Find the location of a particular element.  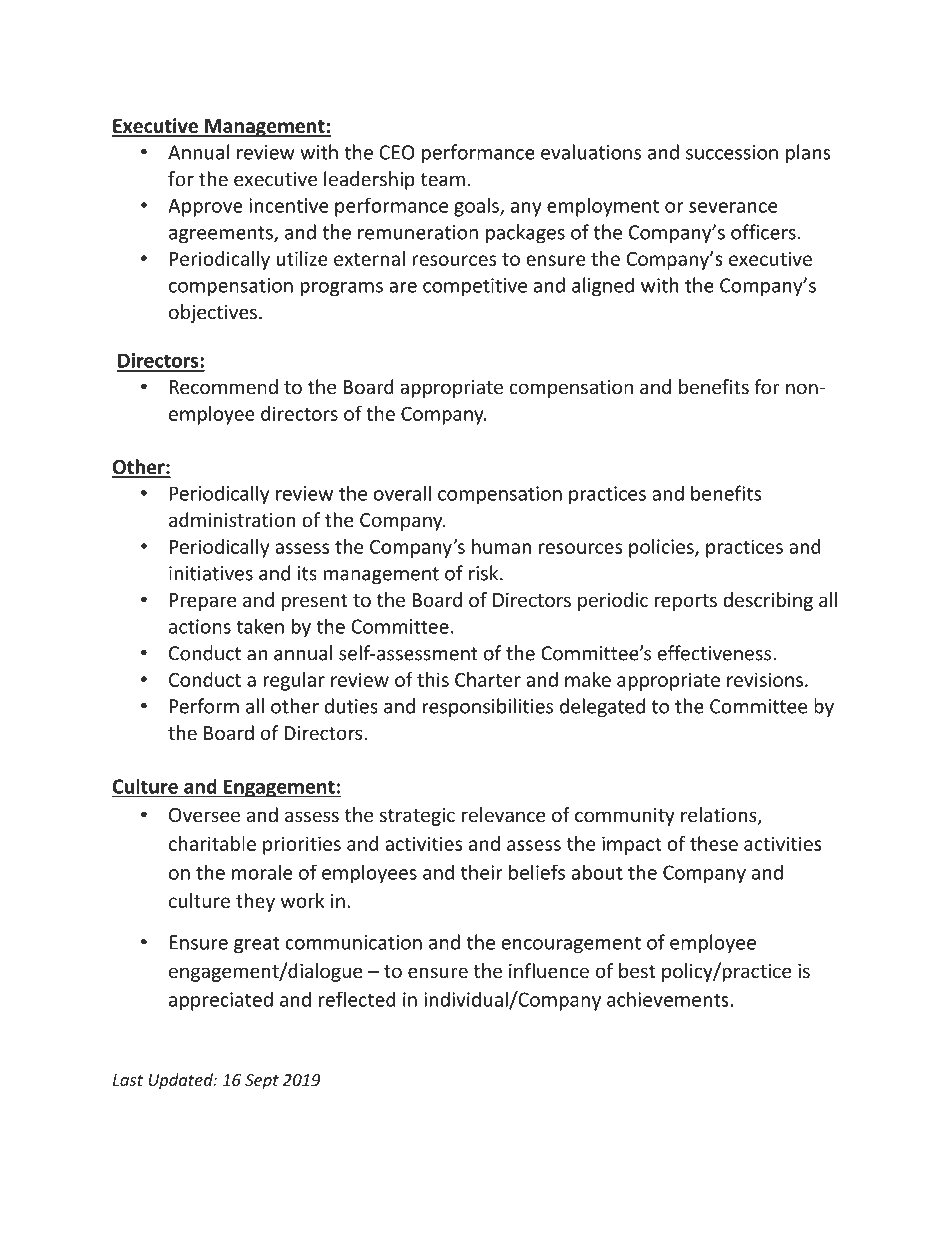

policies is located at coordinates (662, 548).
